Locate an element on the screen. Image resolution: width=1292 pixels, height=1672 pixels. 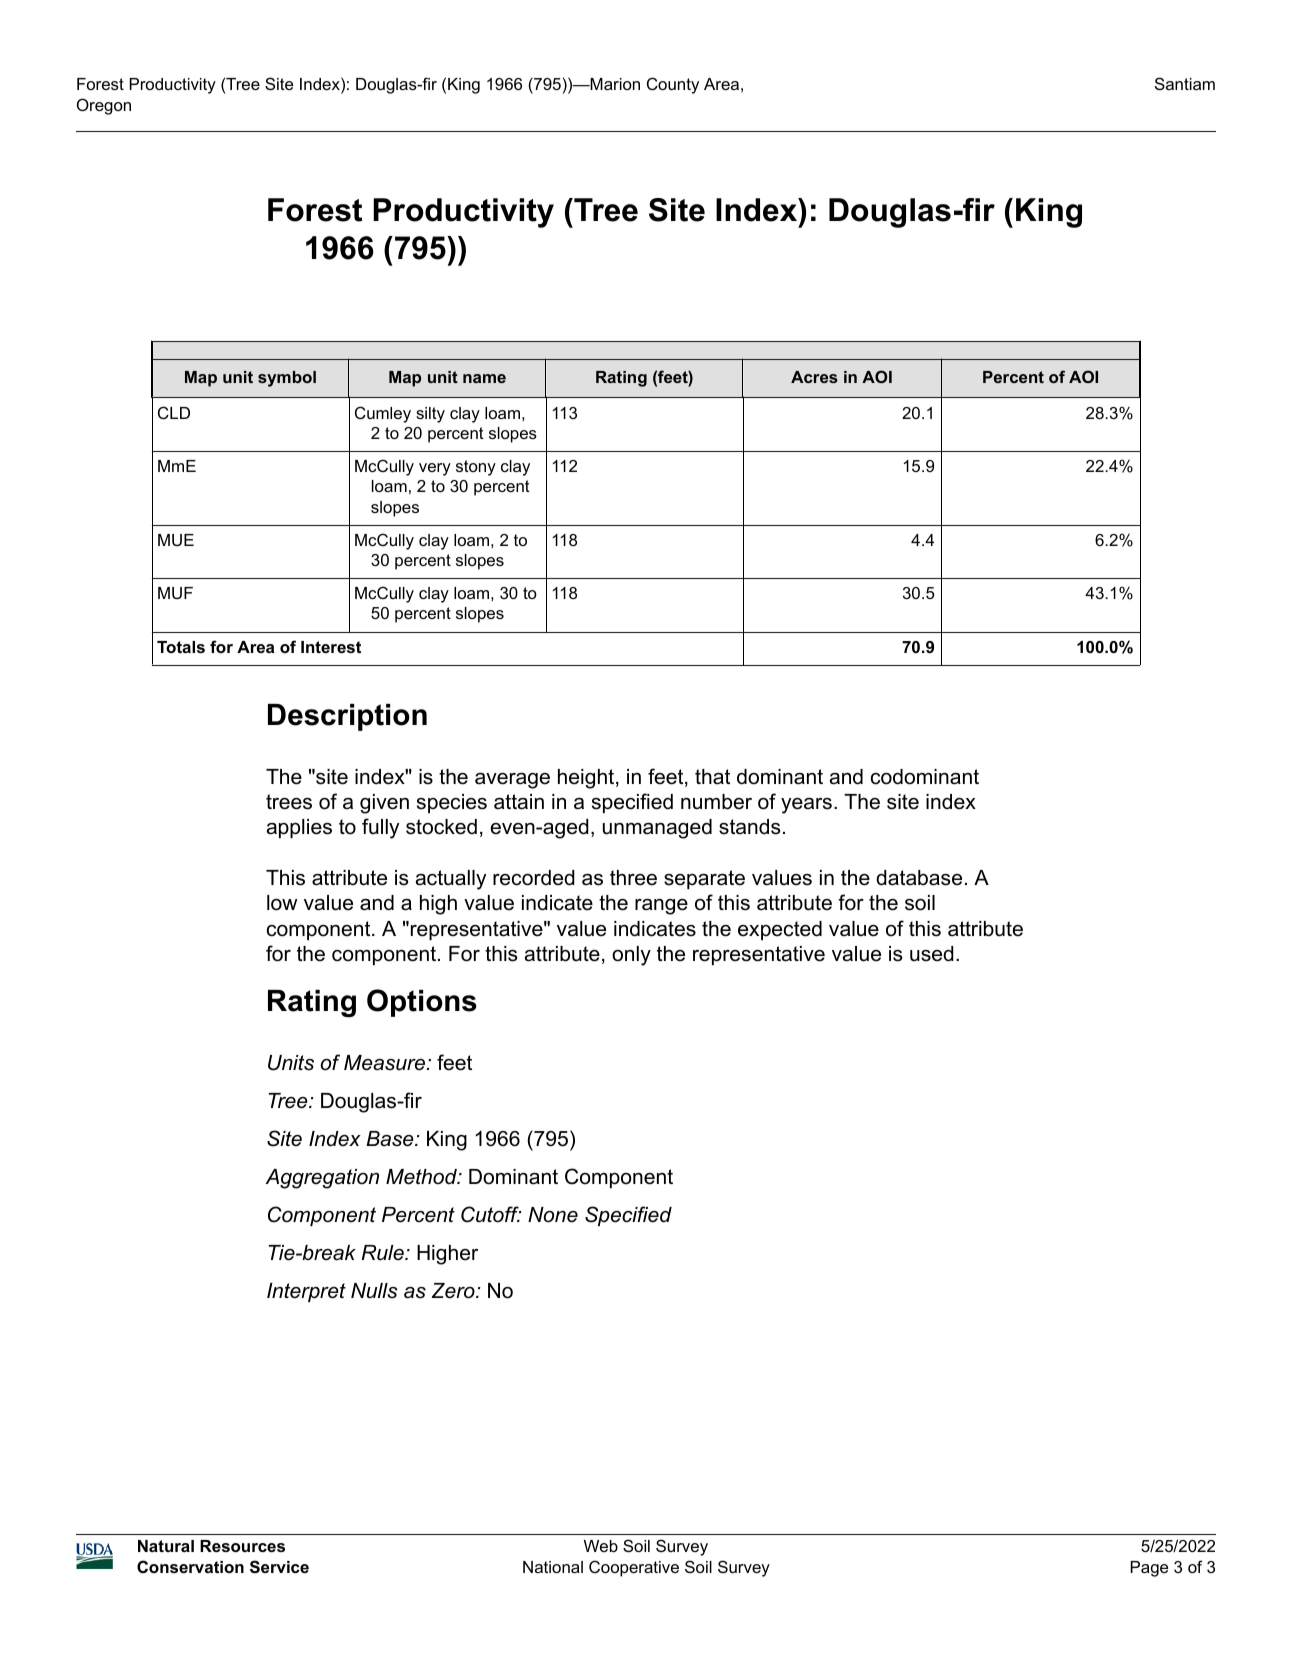
years is located at coordinates (806, 806).
